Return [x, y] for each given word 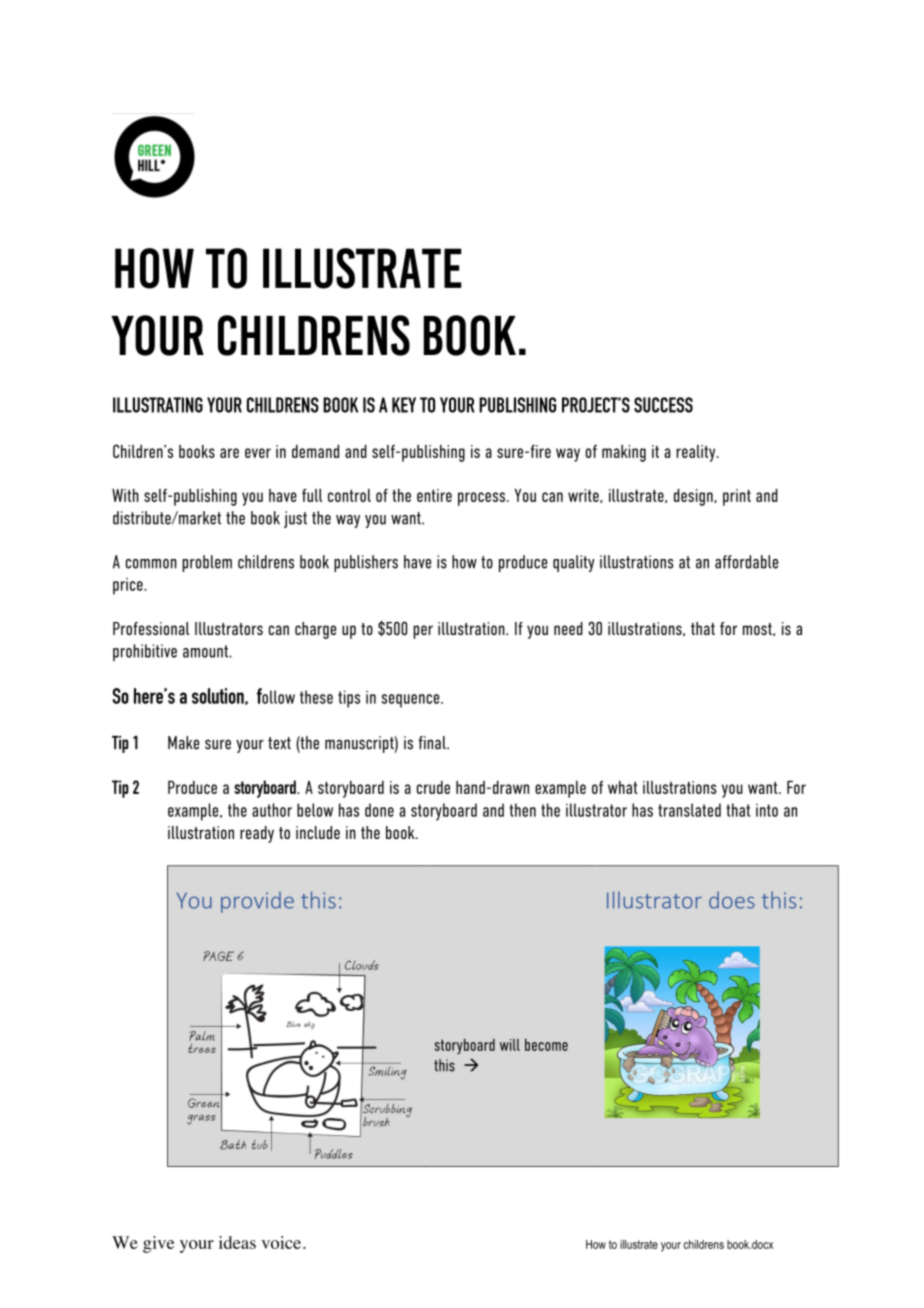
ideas [237, 1242]
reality [697, 453]
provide [257, 902]
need [568, 628]
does [732, 900]
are [229, 453]
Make [183, 743]
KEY [404, 405]
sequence [411, 701]
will [510, 1045]
